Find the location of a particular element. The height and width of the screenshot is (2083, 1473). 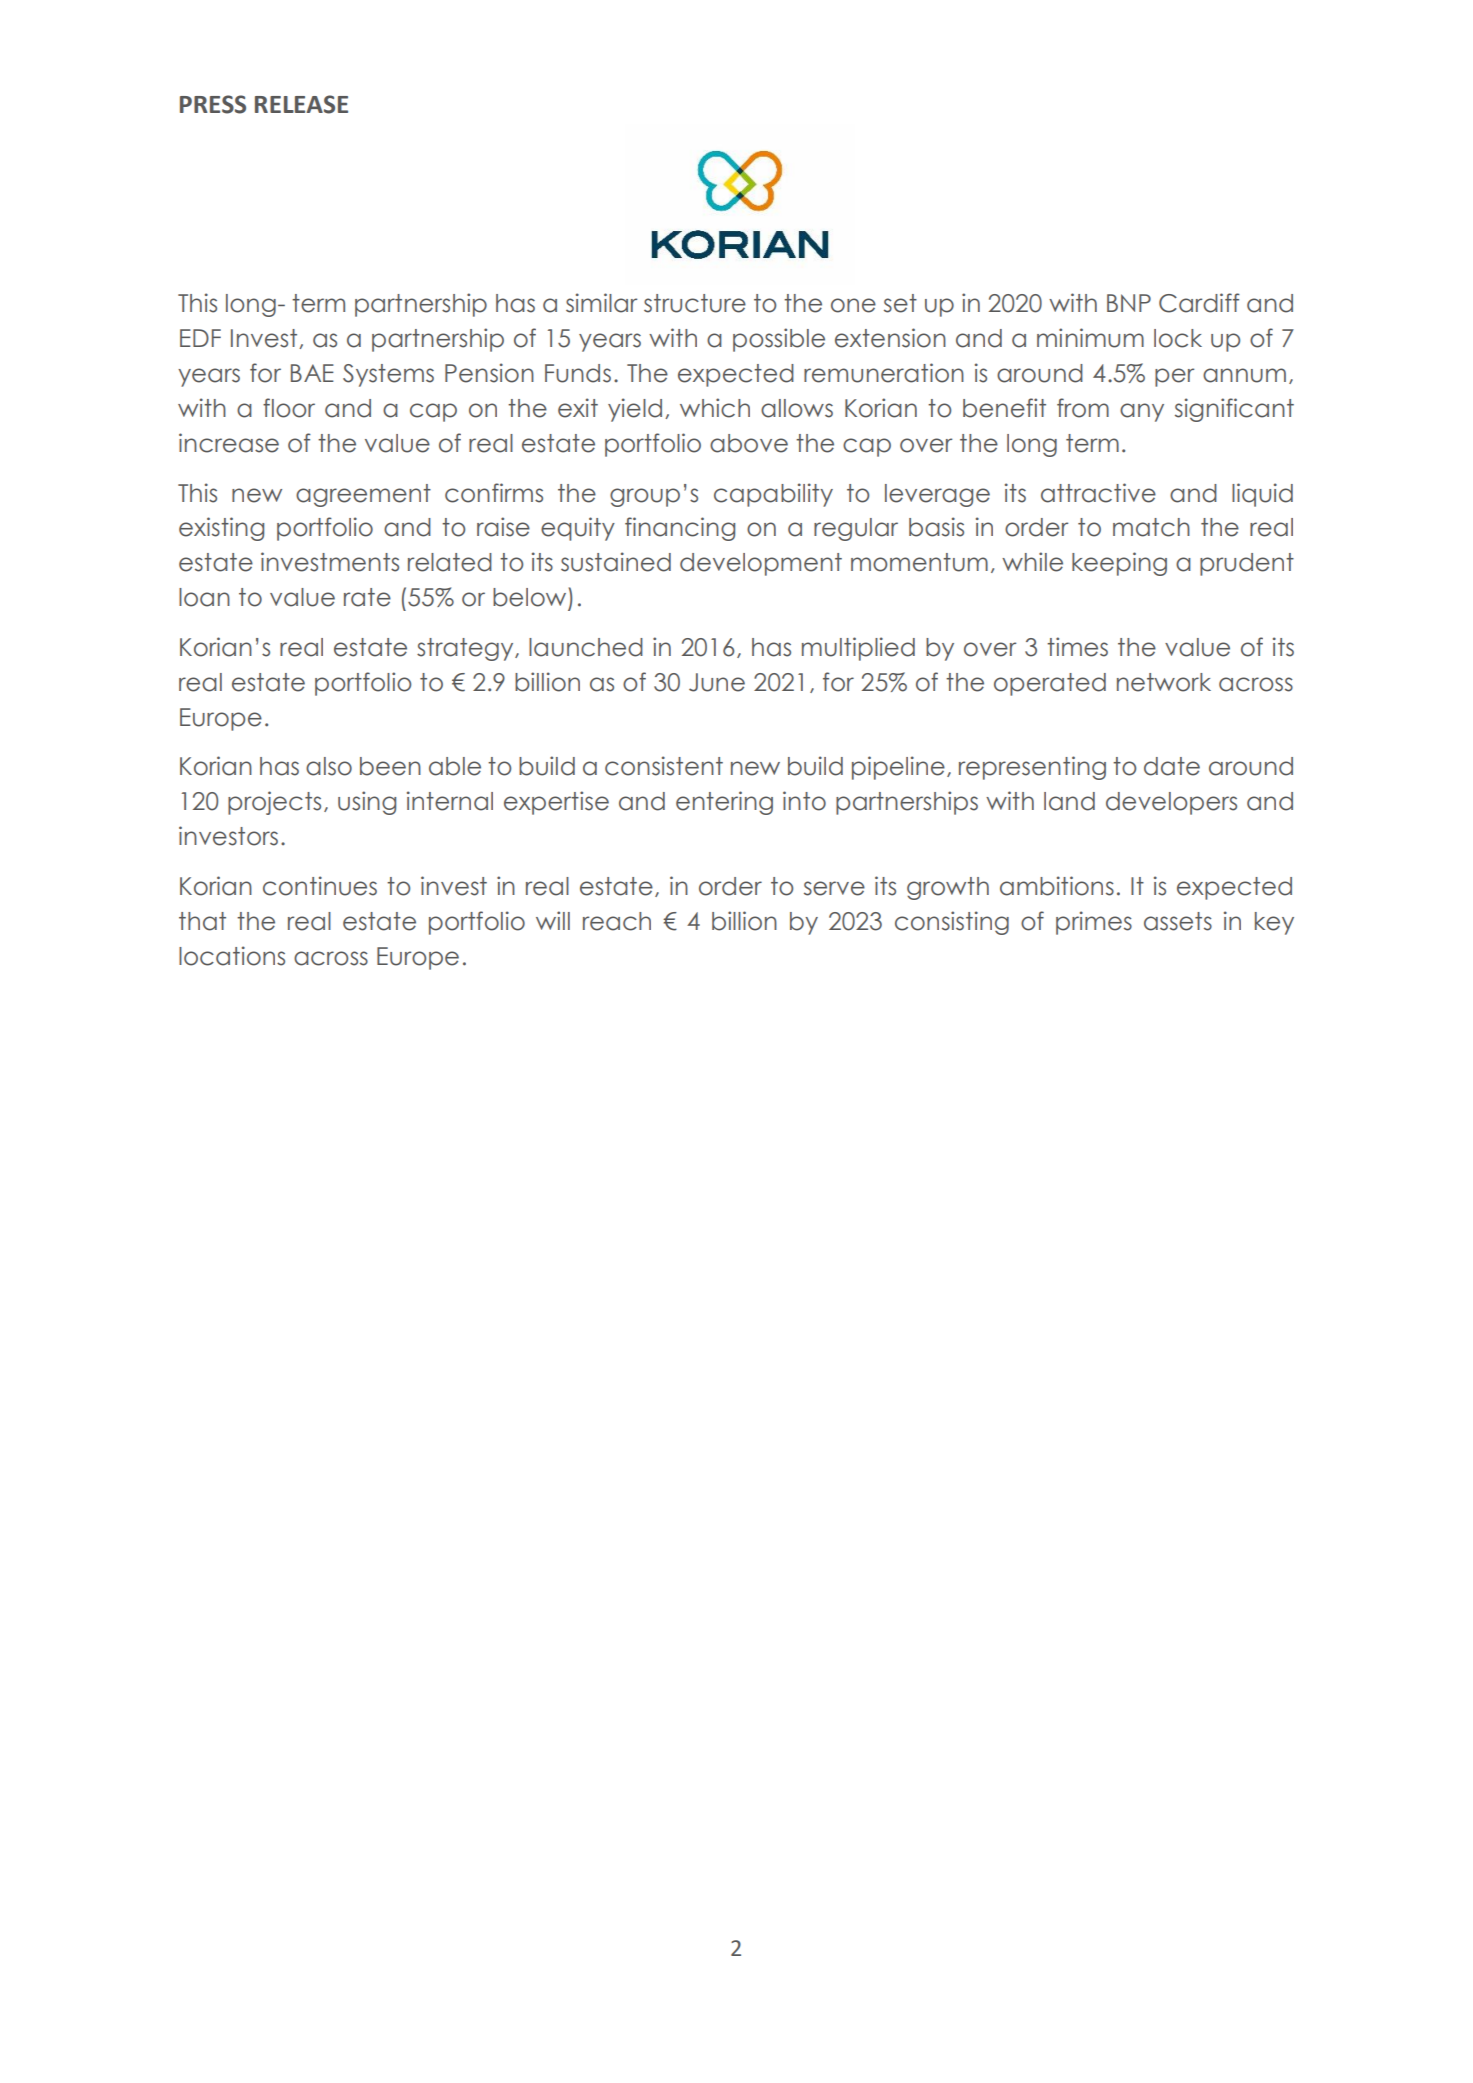

RELEASE is located at coordinates (301, 104).
